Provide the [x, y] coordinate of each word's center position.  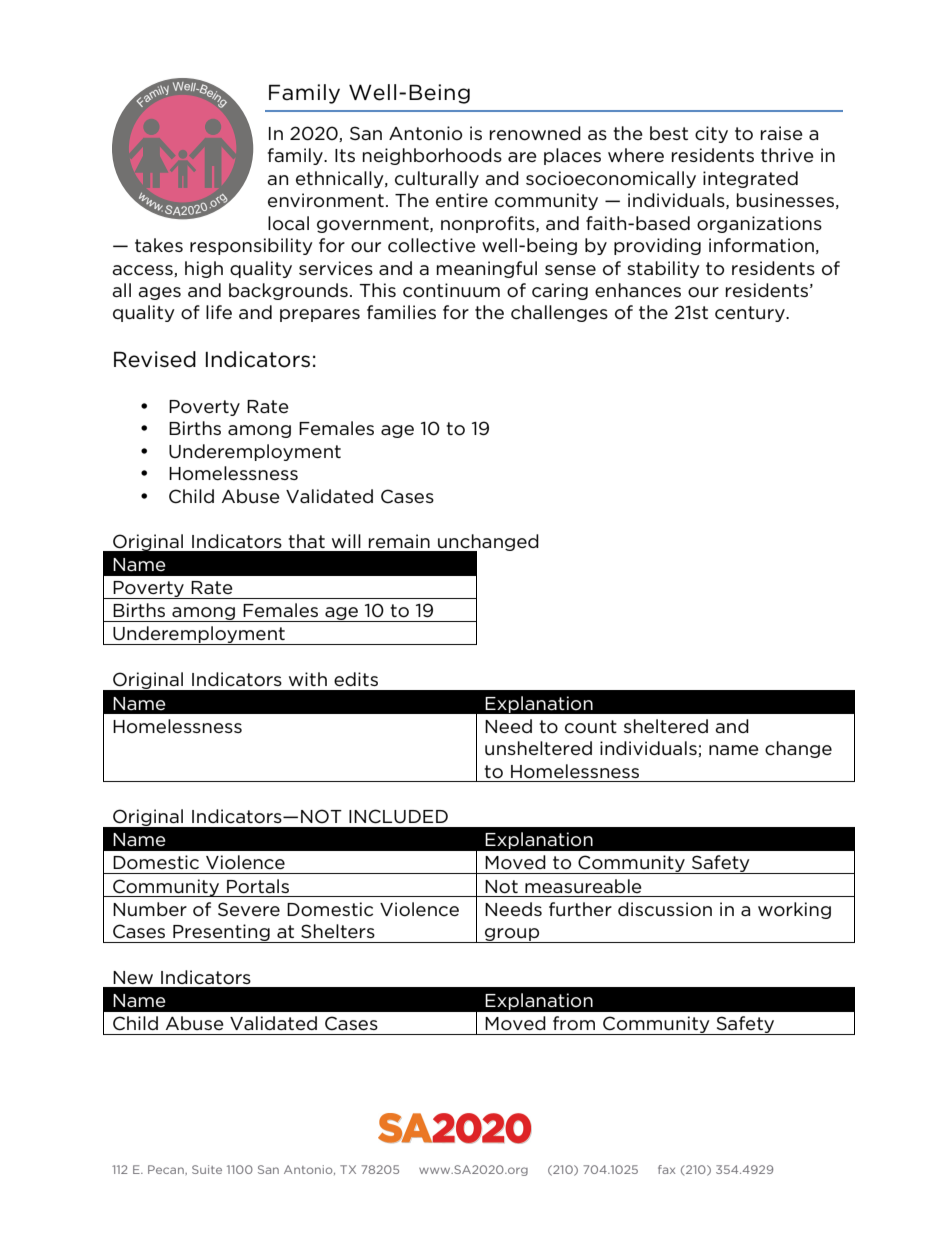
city [711, 134]
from [574, 1023]
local [288, 223]
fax [666, 1169]
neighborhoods [432, 156]
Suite [207, 1169]
